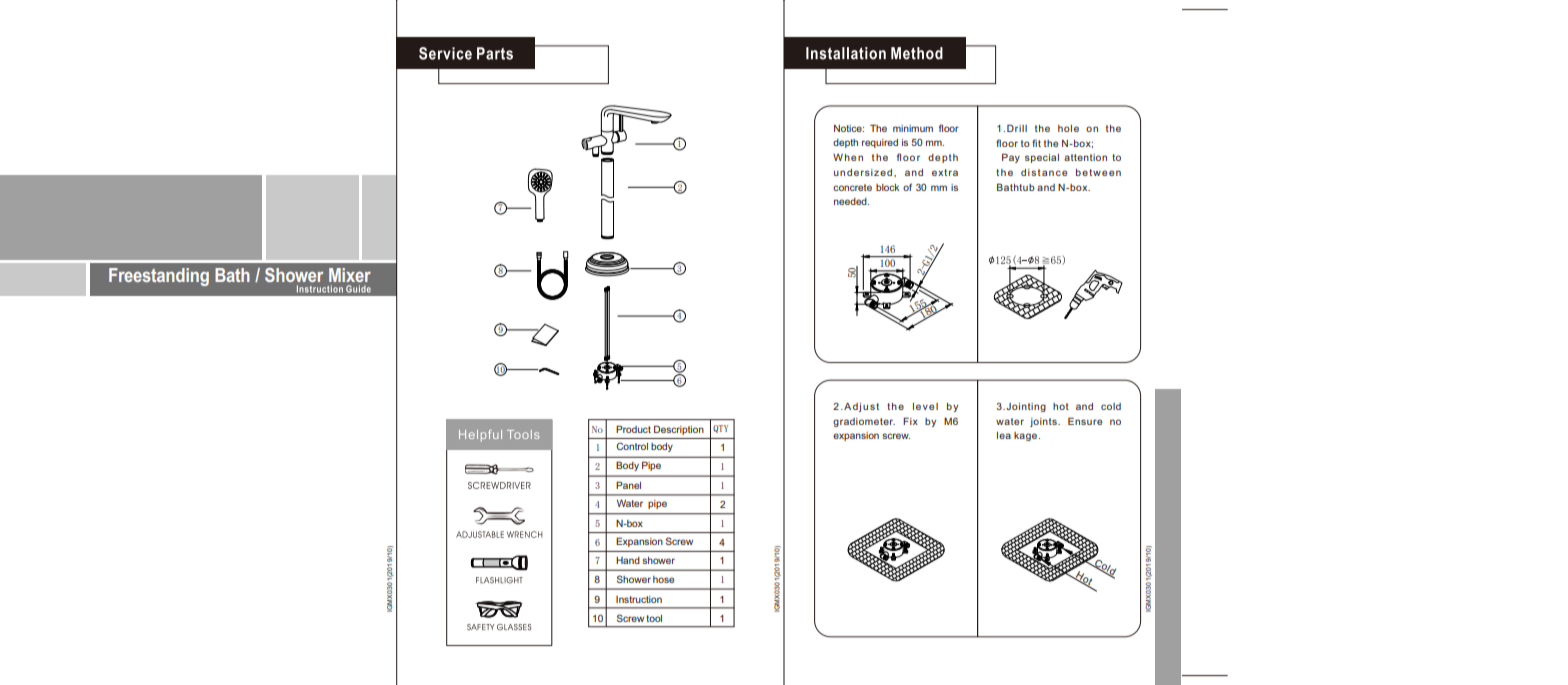  I want to click on Product, so click(633, 429).
